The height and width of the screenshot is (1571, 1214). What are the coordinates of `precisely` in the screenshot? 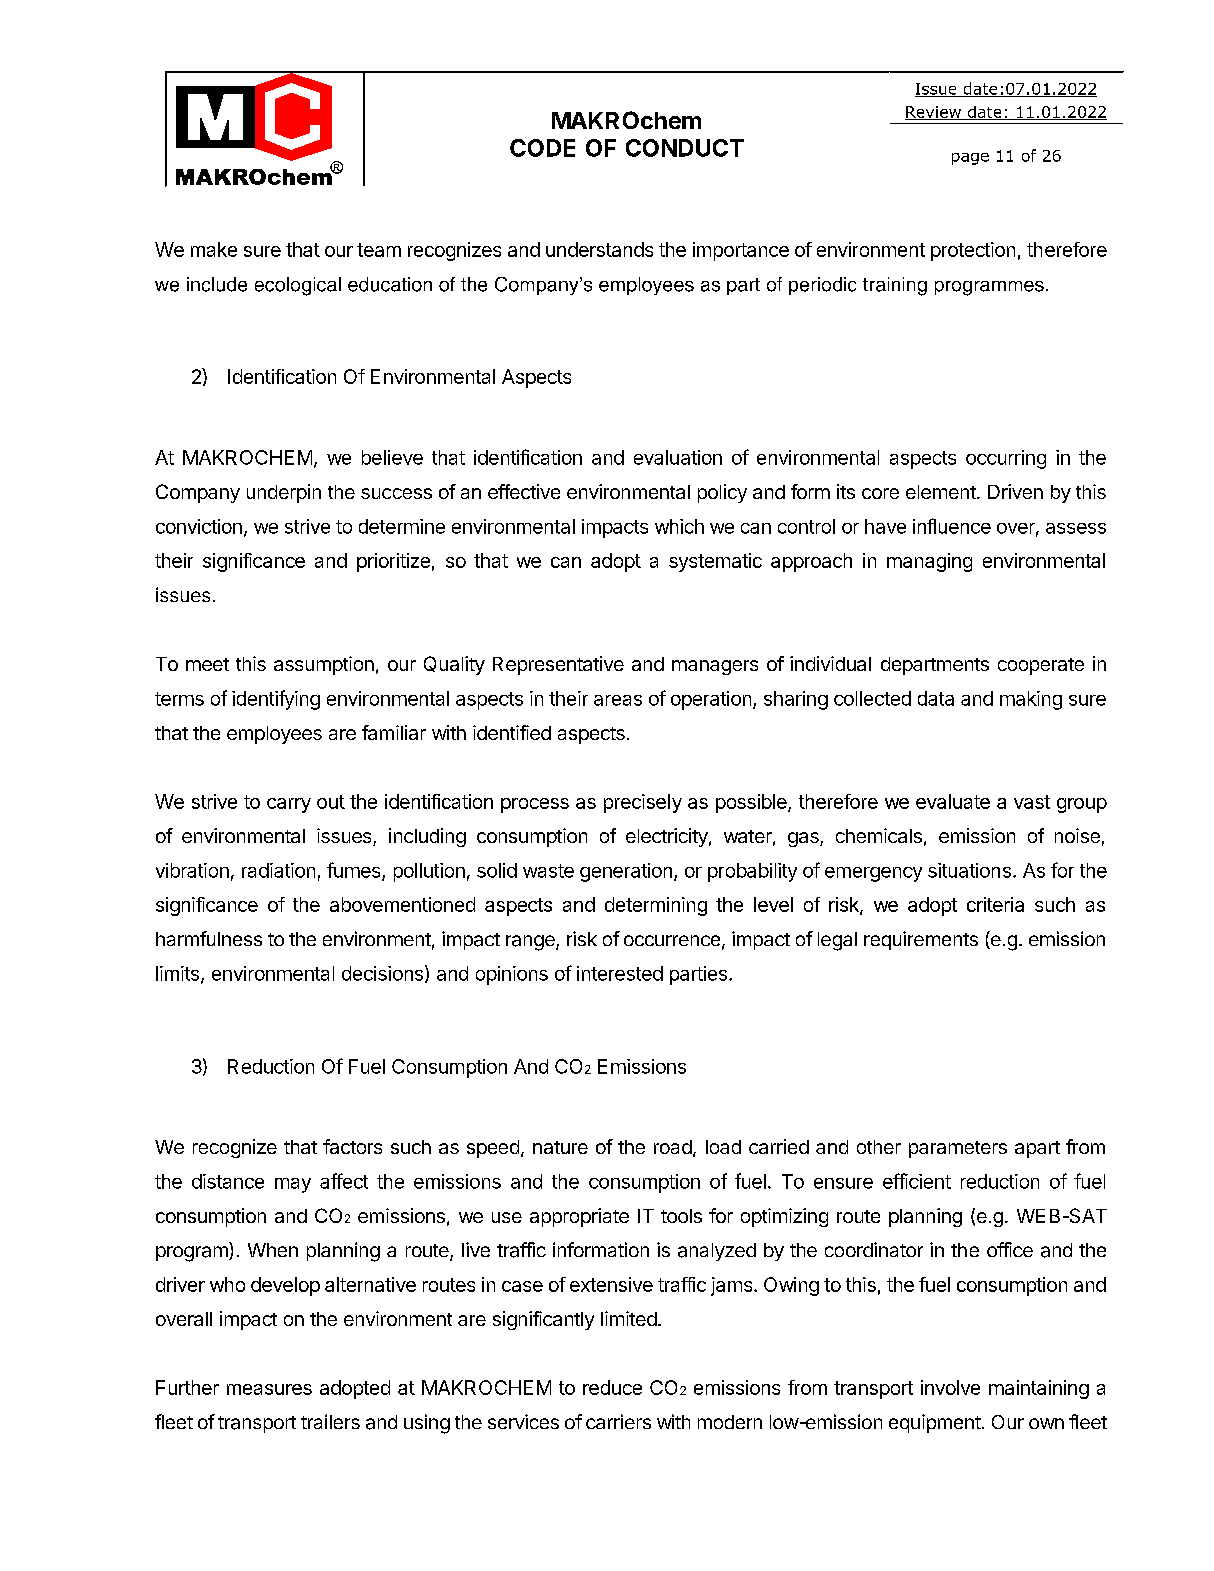 It's located at (643, 803).
